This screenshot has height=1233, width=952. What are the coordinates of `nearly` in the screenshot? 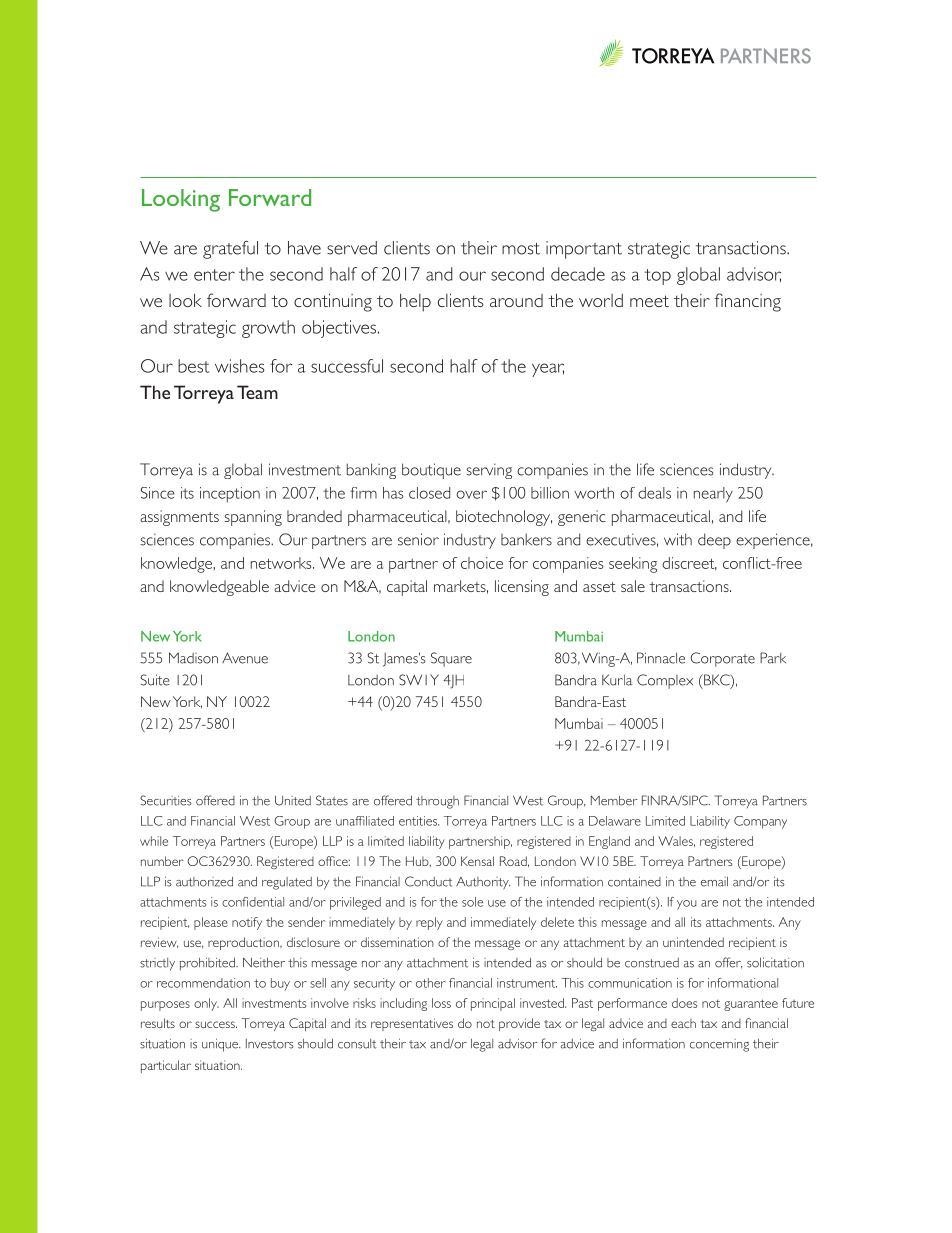 It's located at (713, 495).
